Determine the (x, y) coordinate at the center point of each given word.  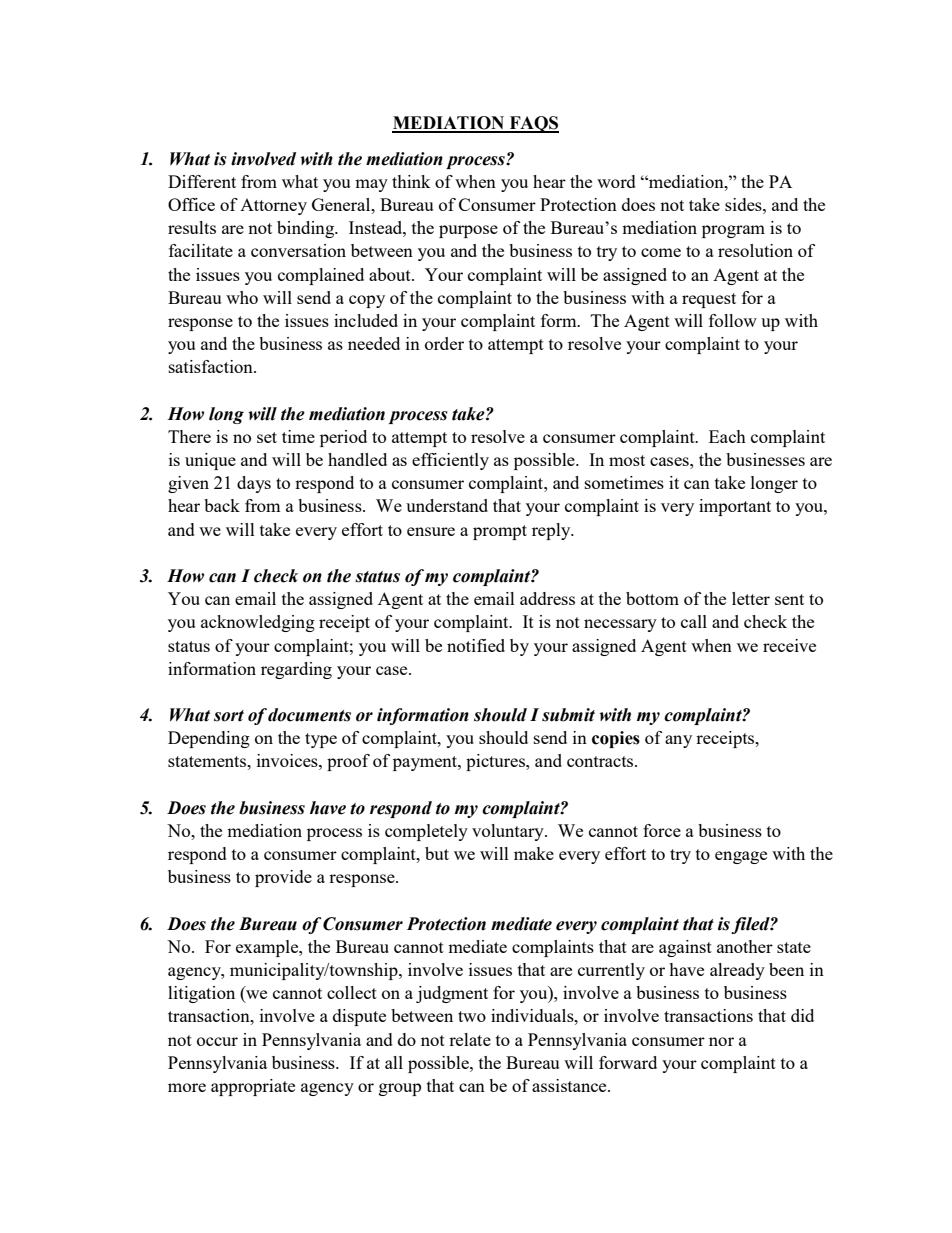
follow (733, 320)
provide (283, 878)
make (534, 853)
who (242, 297)
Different (202, 181)
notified (476, 645)
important (735, 507)
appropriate (253, 1087)
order (444, 343)
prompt (500, 532)
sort (229, 716)
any (678, 741)
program (733, 231)
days (254, 484)
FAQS (533, 124)
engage (741, 857)
